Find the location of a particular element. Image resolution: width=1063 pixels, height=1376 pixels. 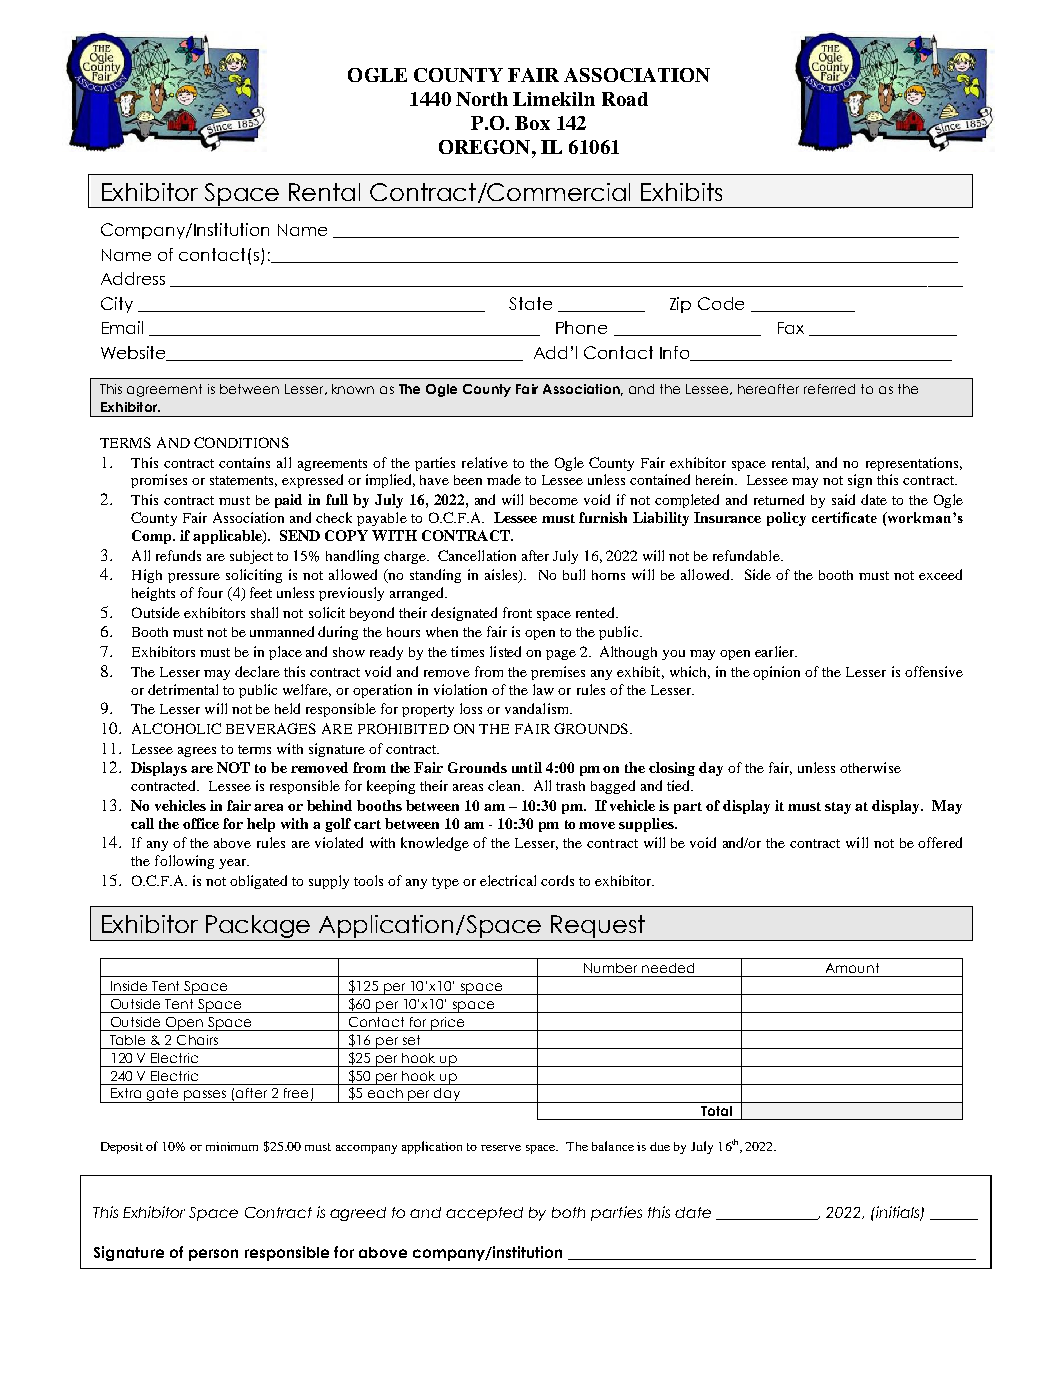

Road is located at coordinates (625, 99).
